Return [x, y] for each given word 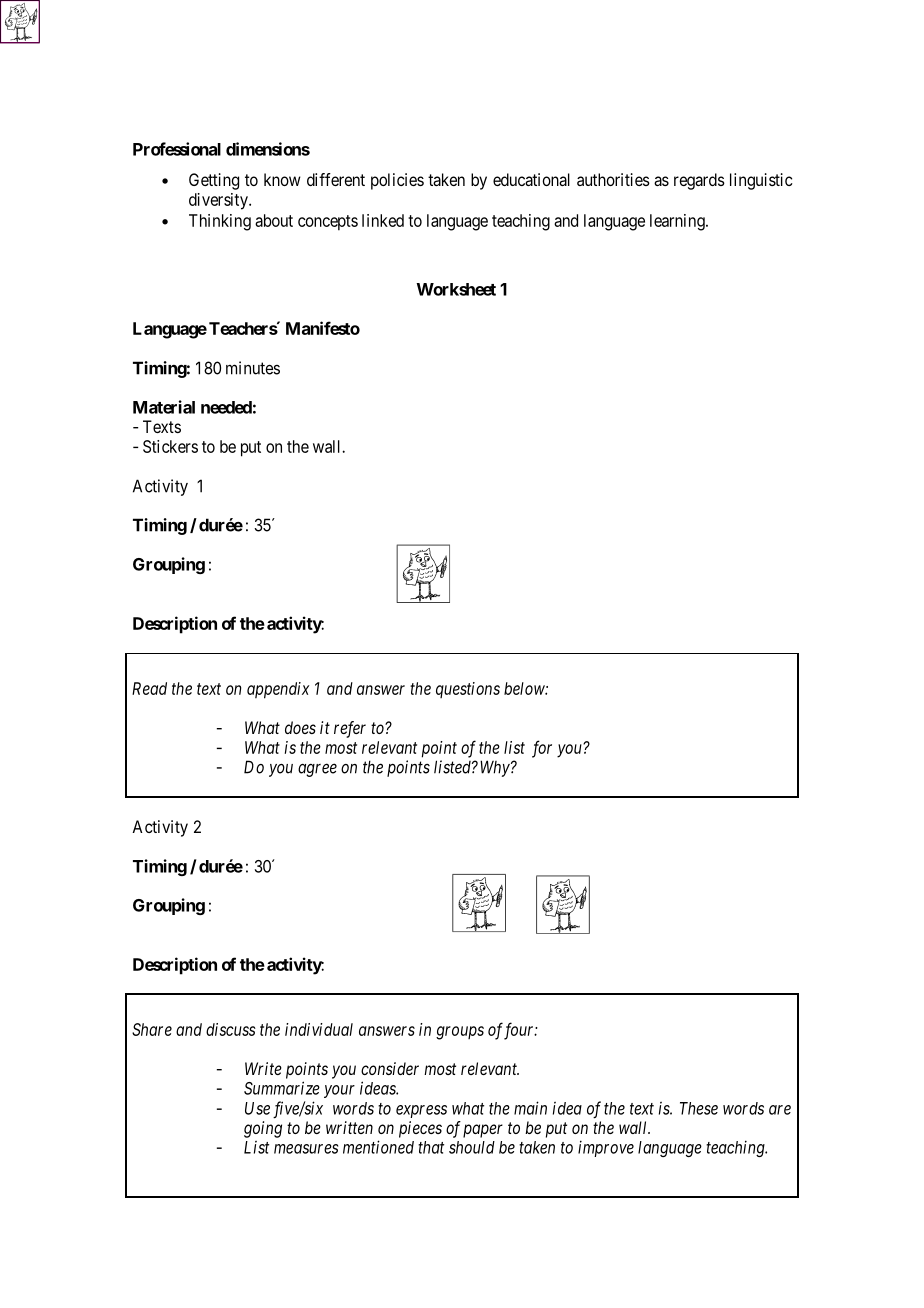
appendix [278, 690]
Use [257, 1108]
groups [460, 1033]
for [542, 749]
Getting [214, 181]
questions [468, 690]
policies [397, 181]
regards [699, 181]
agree [317, 770]
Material [164, 407]
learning [678, 222]
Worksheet [456, 289]
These [699, 1108]
